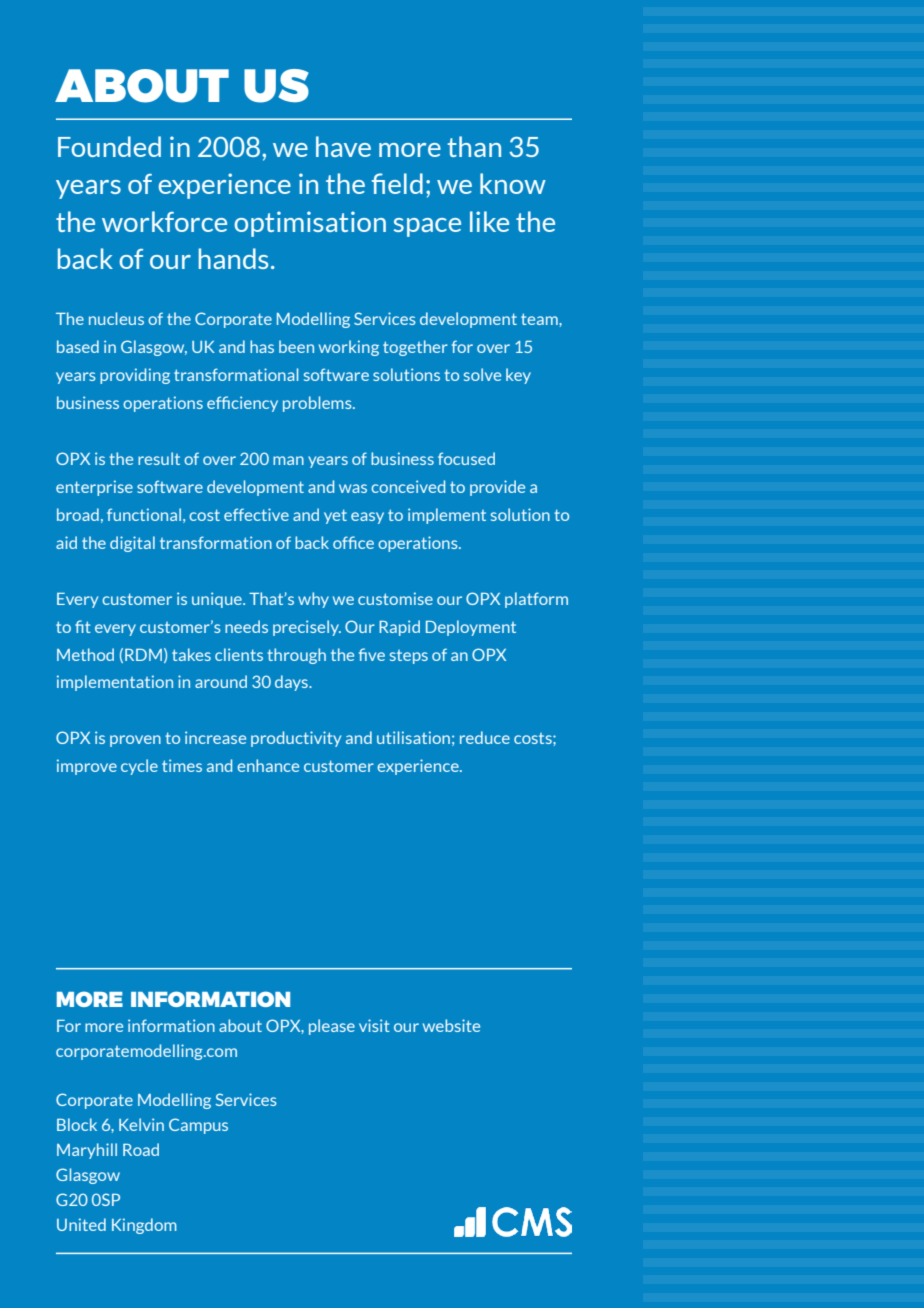 The image size is (924, 1308). What do you see at coordinates (513, 183) in the screenshot?
I see `know` at bounding box center [513, 183].
